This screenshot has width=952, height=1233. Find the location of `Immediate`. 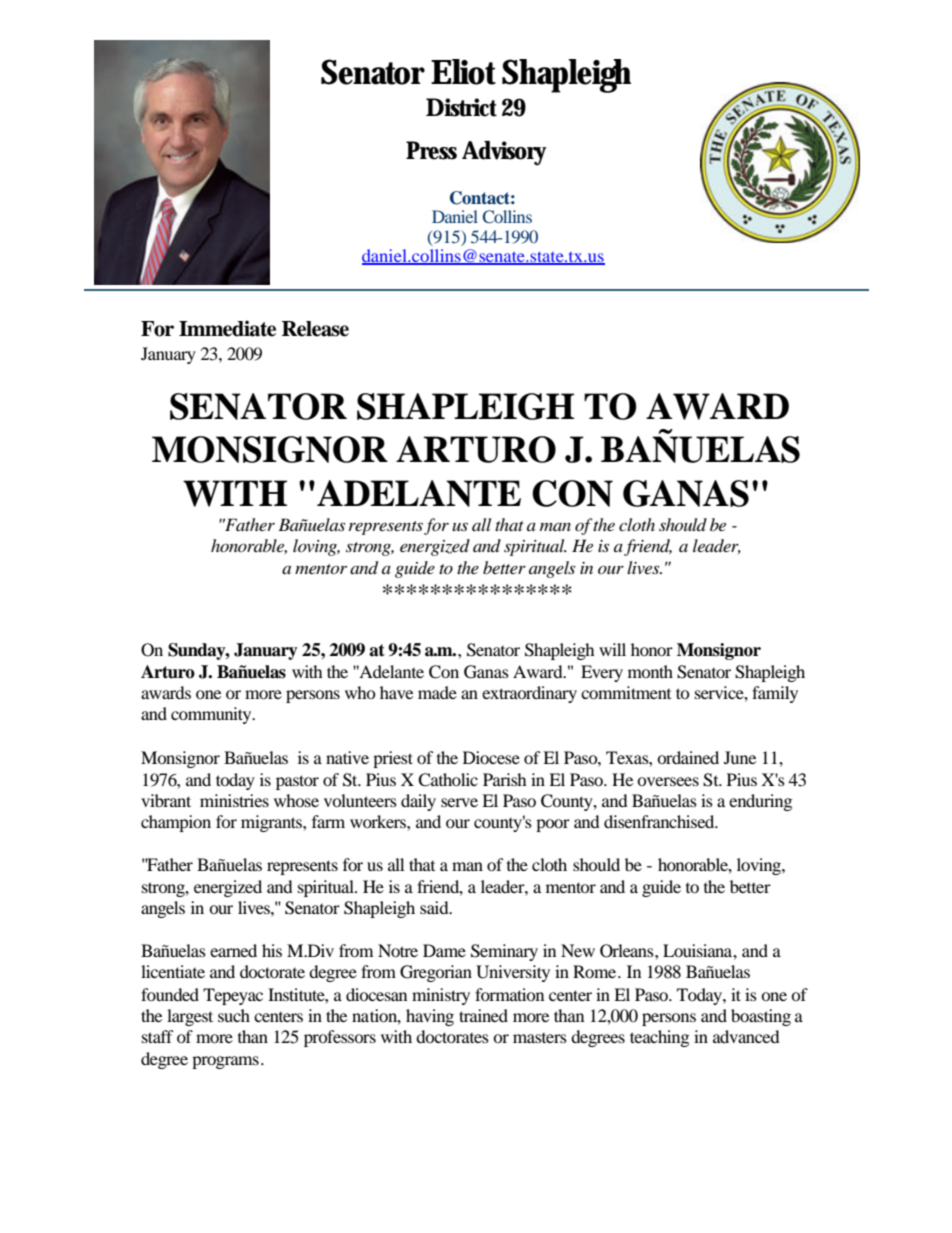

Immediate is located at coordinates (227, 328).
